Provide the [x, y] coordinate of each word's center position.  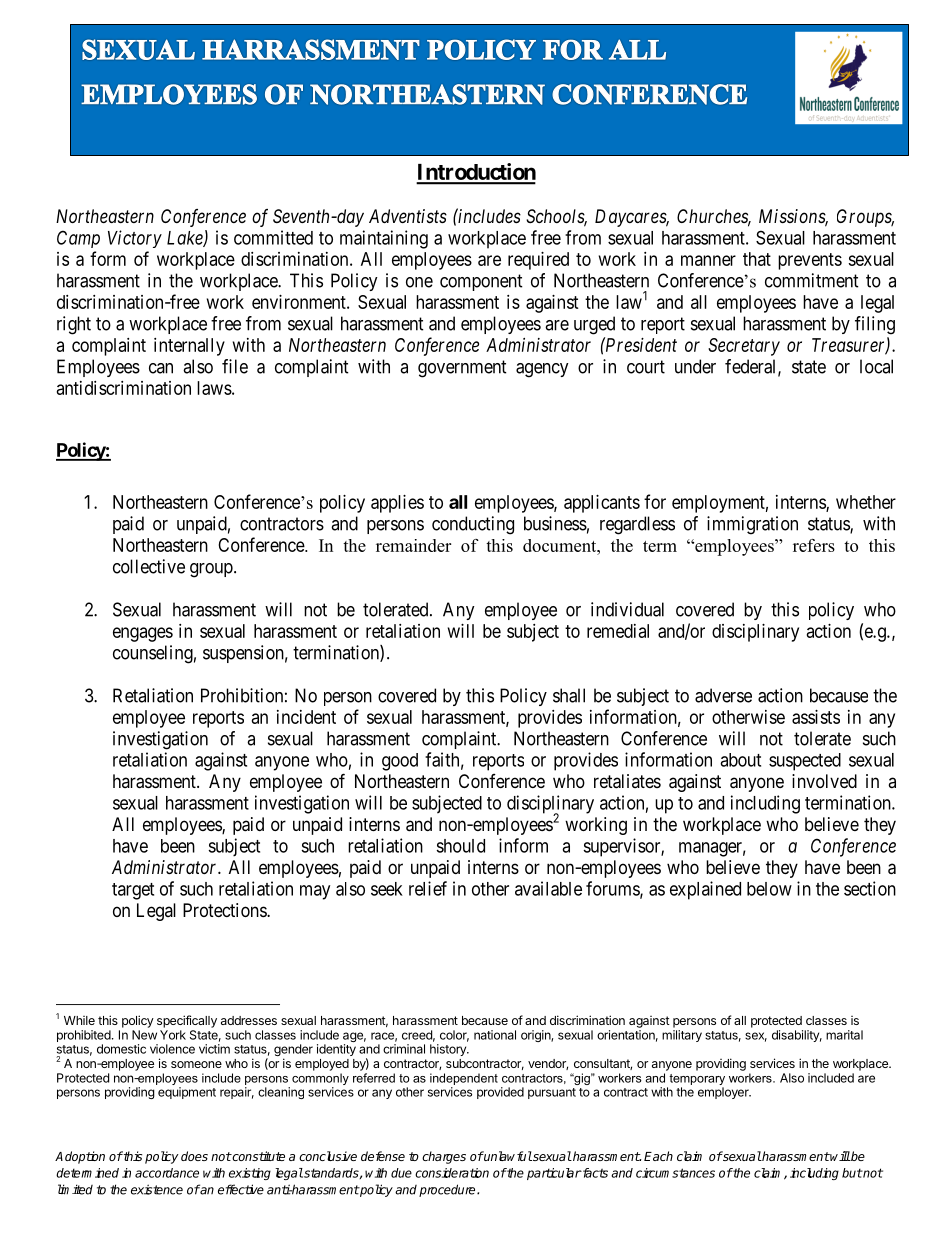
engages [143, 634]
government [462, 369]
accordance [167, 1173]
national [495, 1035]
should [460, 846]
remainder [413, 545]
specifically [187, 1021]
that [757, 259]
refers [814, 545]
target [133, 891]
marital [844, 1035]
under [695, 366]
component [481, 282]
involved [824, 781]
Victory [135, 239]
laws [214, 388]
